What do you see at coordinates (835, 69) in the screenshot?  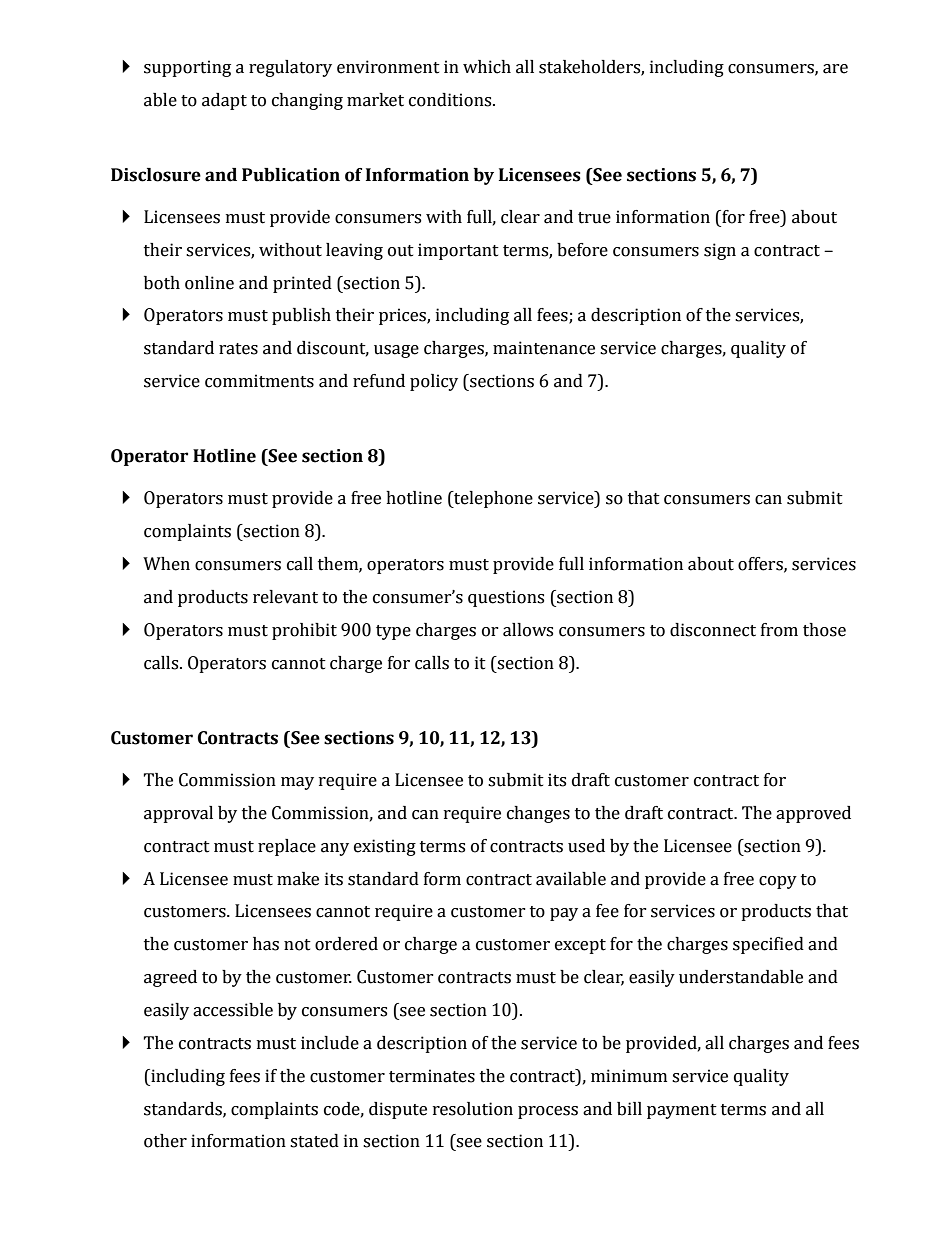 I see `are` at bounding box center [835, 69].
